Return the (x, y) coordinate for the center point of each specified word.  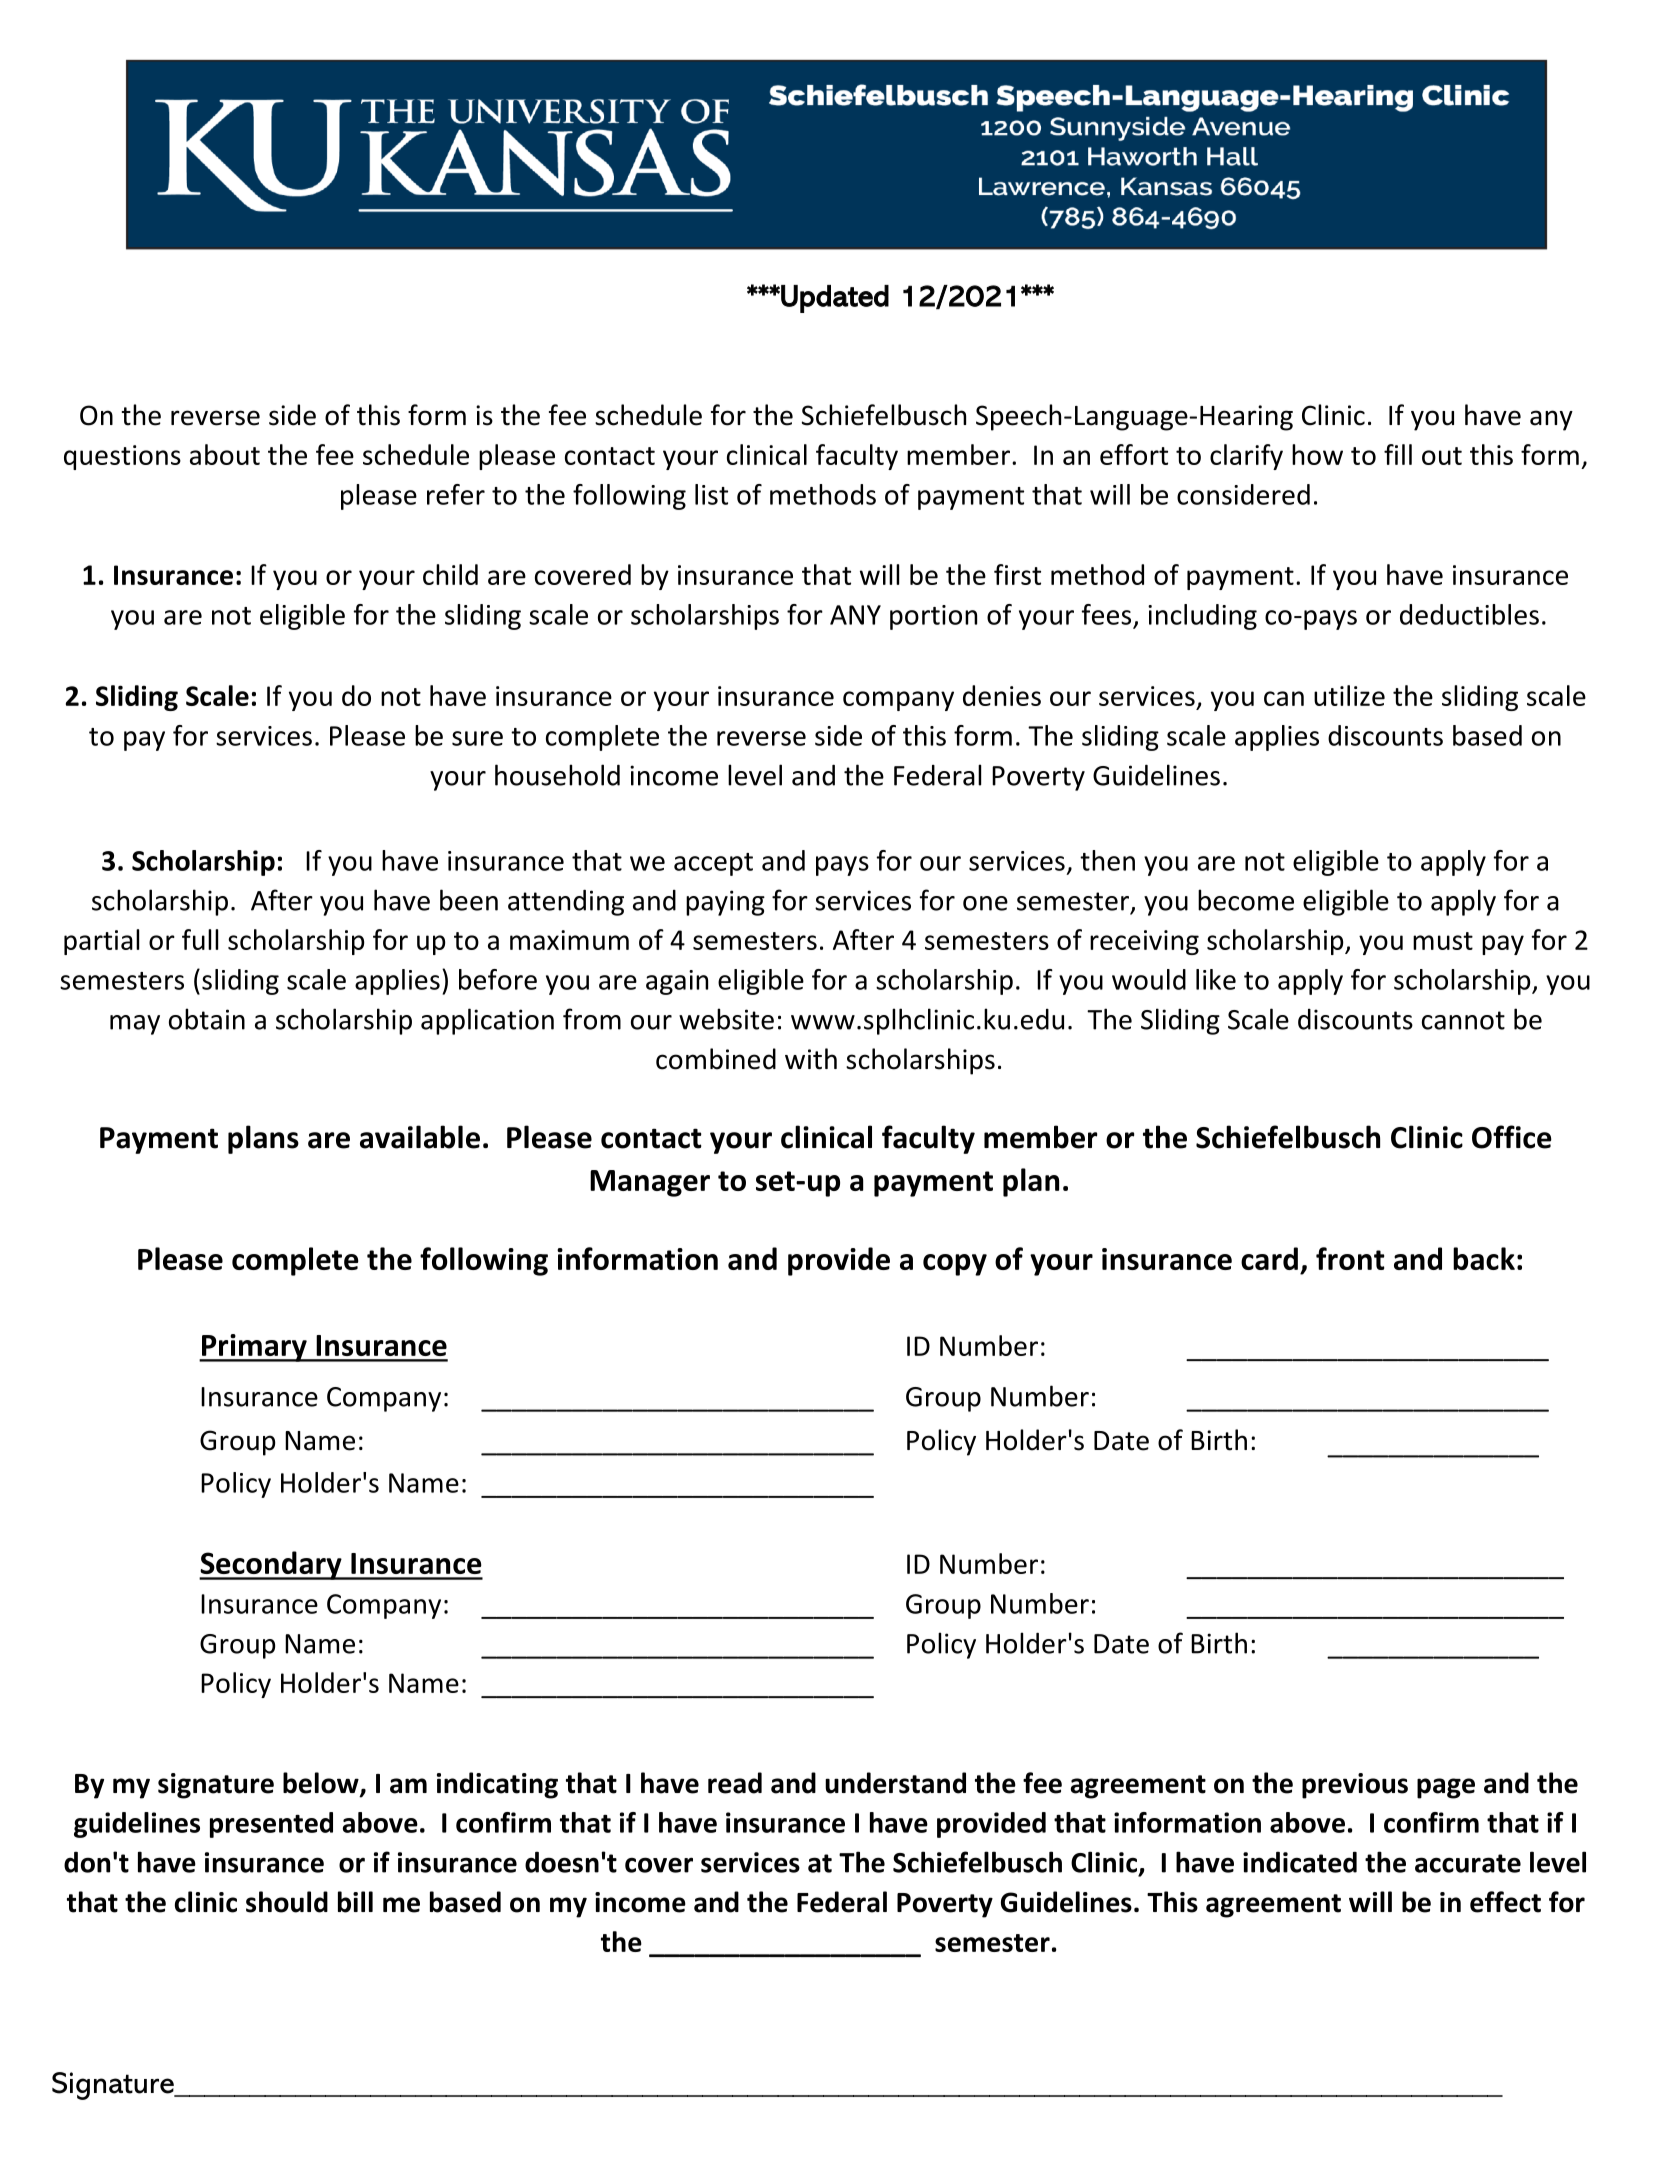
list (711, 494)
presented (271, 1825)
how (1317, 454)
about (225, 454)
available (420, 1137)
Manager (650, 1183)
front (1350, 1258)
